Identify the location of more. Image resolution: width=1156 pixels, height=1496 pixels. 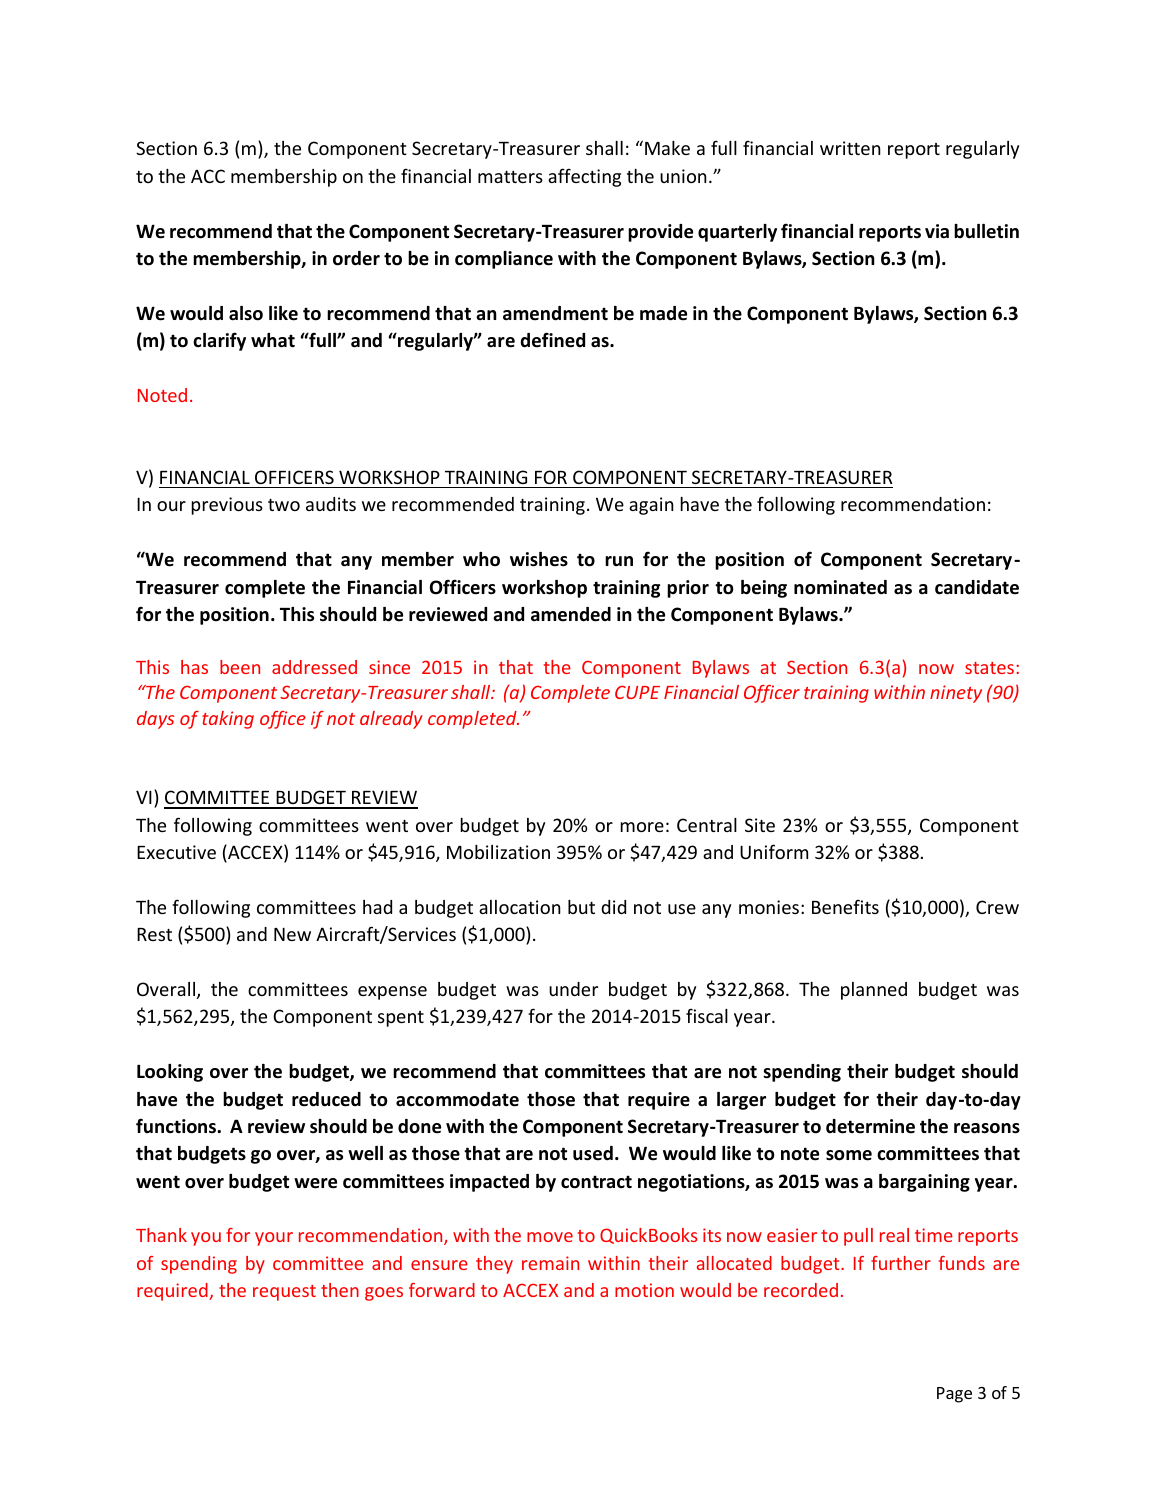
(642, 827).
